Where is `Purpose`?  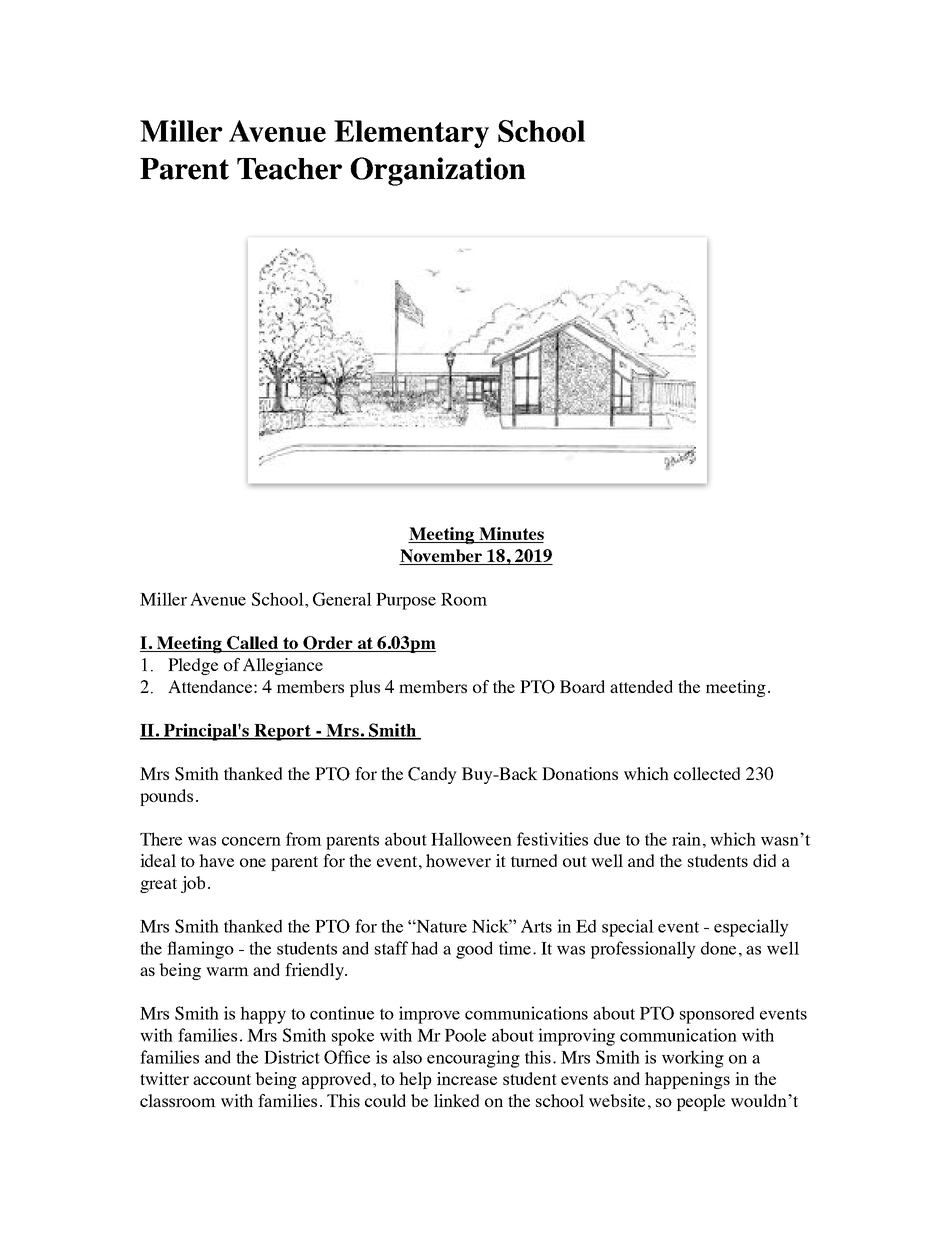
Purpose is located at coordinates (406, 601).
